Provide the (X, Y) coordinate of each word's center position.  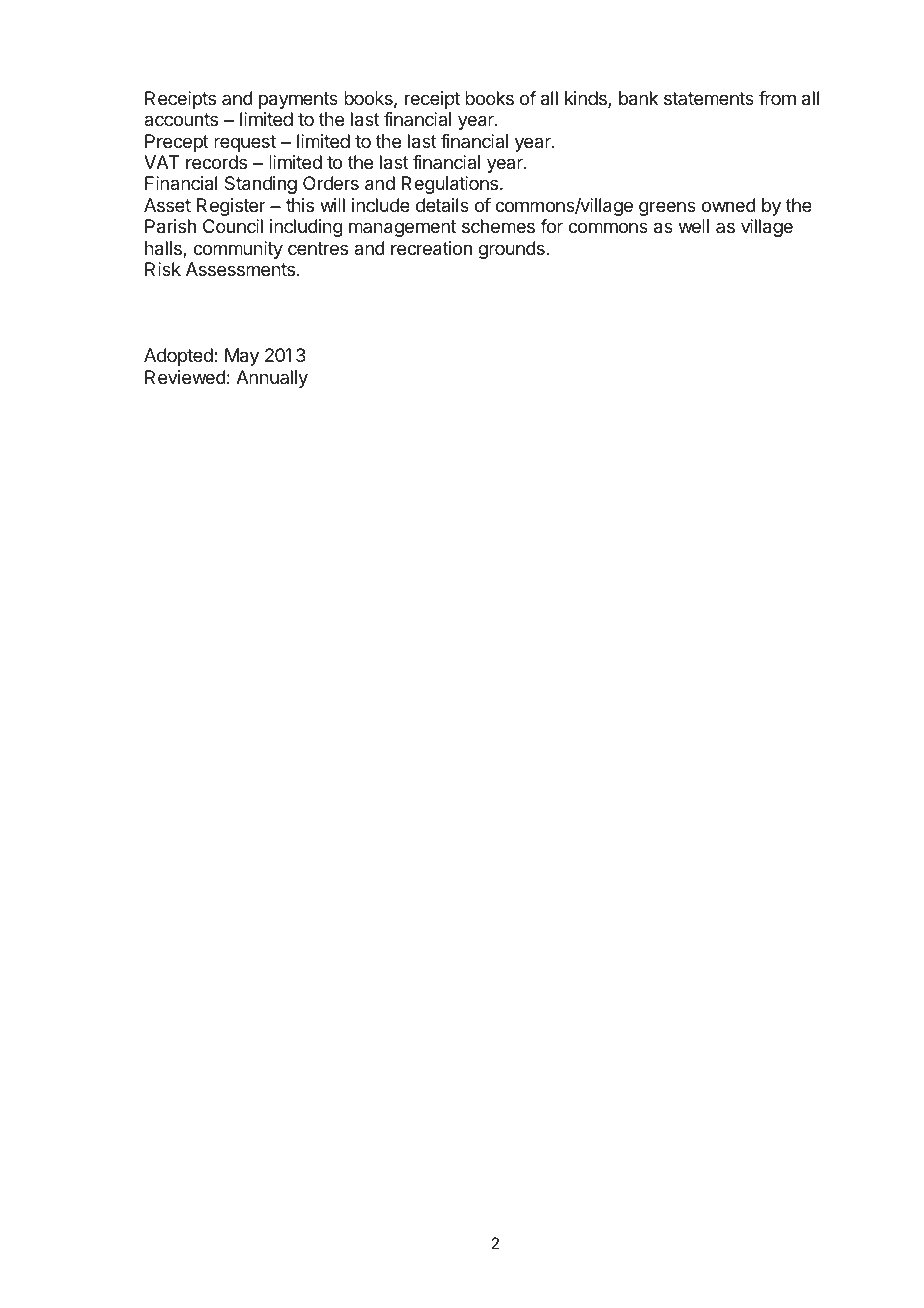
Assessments (240, 269)
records (216, 162)
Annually (272, 379)
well (694, 226)
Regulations (451, 185)
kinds (587, 99)
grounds (512, 250)
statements (709, 98)
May (242, 357)
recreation (431, 248)
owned (729, 205)
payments (298, 100)
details (442, 205)
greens (667, 208)
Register (231, 207)
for (551, 226)
